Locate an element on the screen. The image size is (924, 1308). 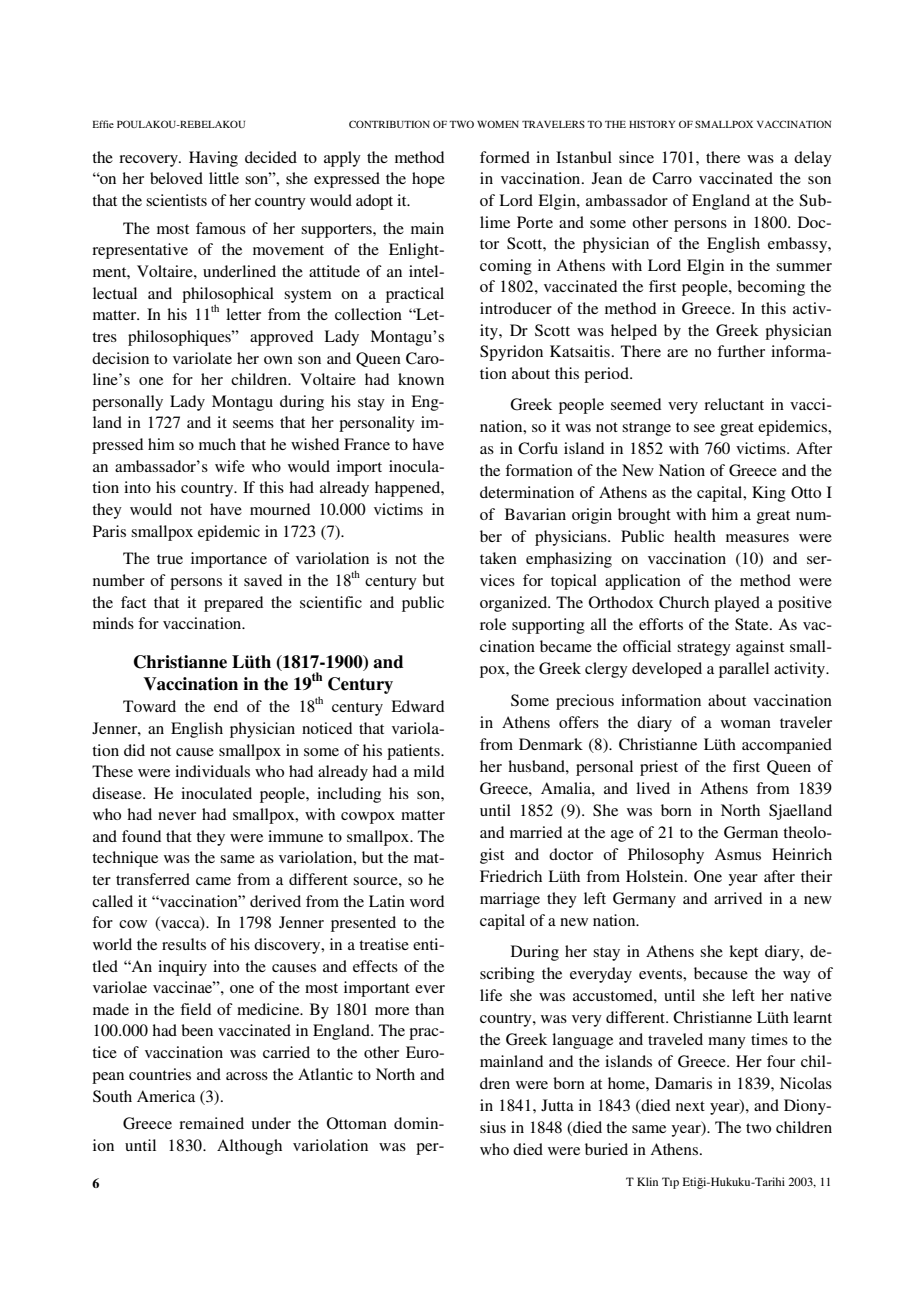
mild is located at coordinates (429, 771).
